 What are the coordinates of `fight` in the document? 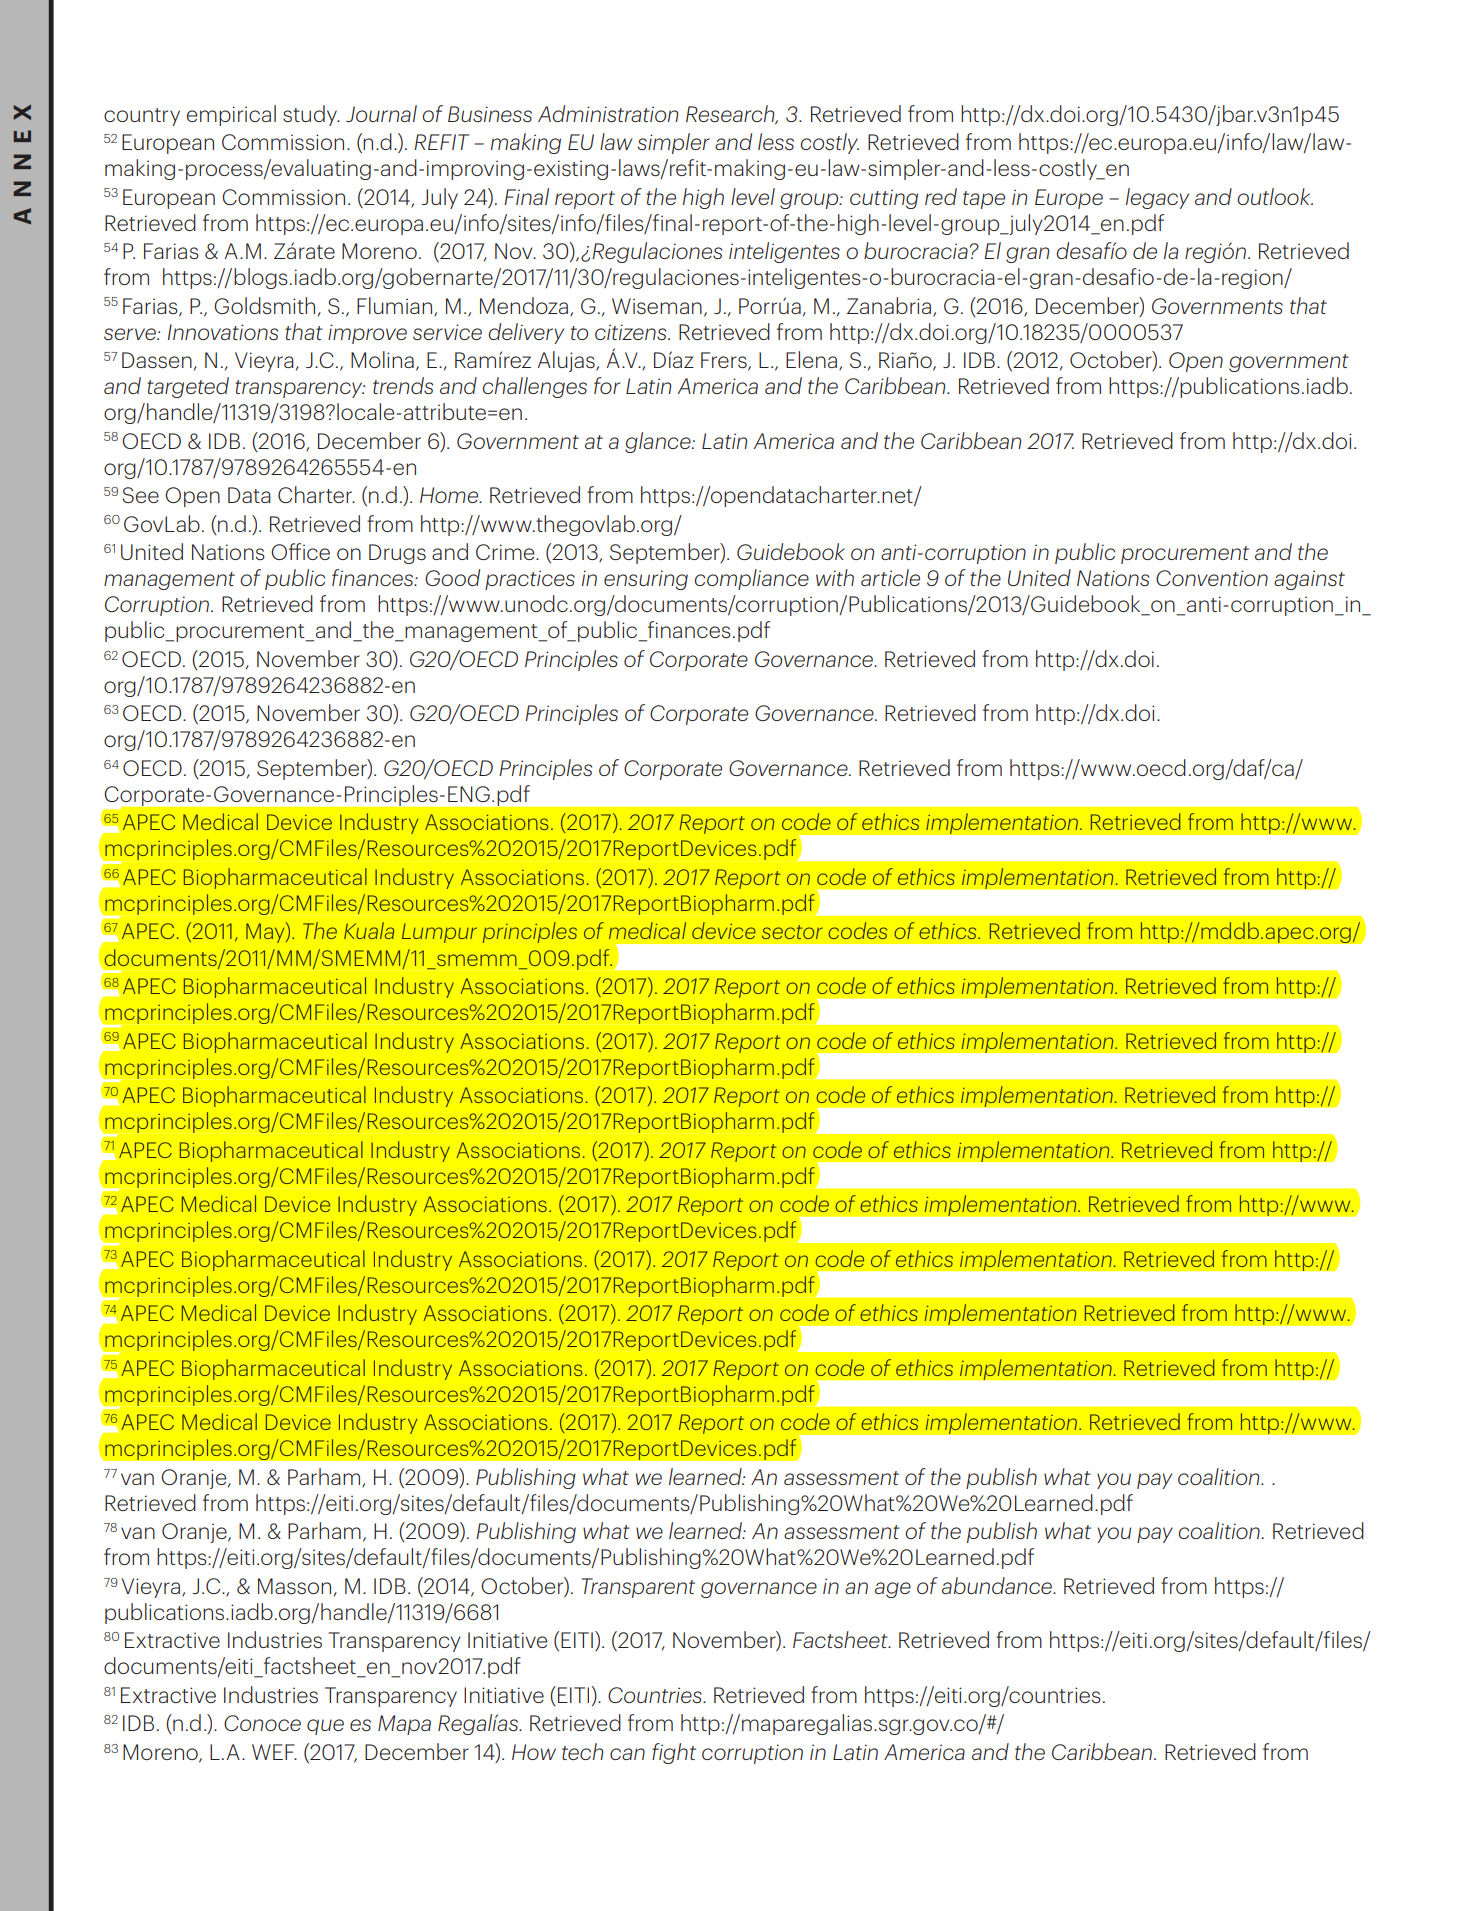 It's located at (674, 1753).
